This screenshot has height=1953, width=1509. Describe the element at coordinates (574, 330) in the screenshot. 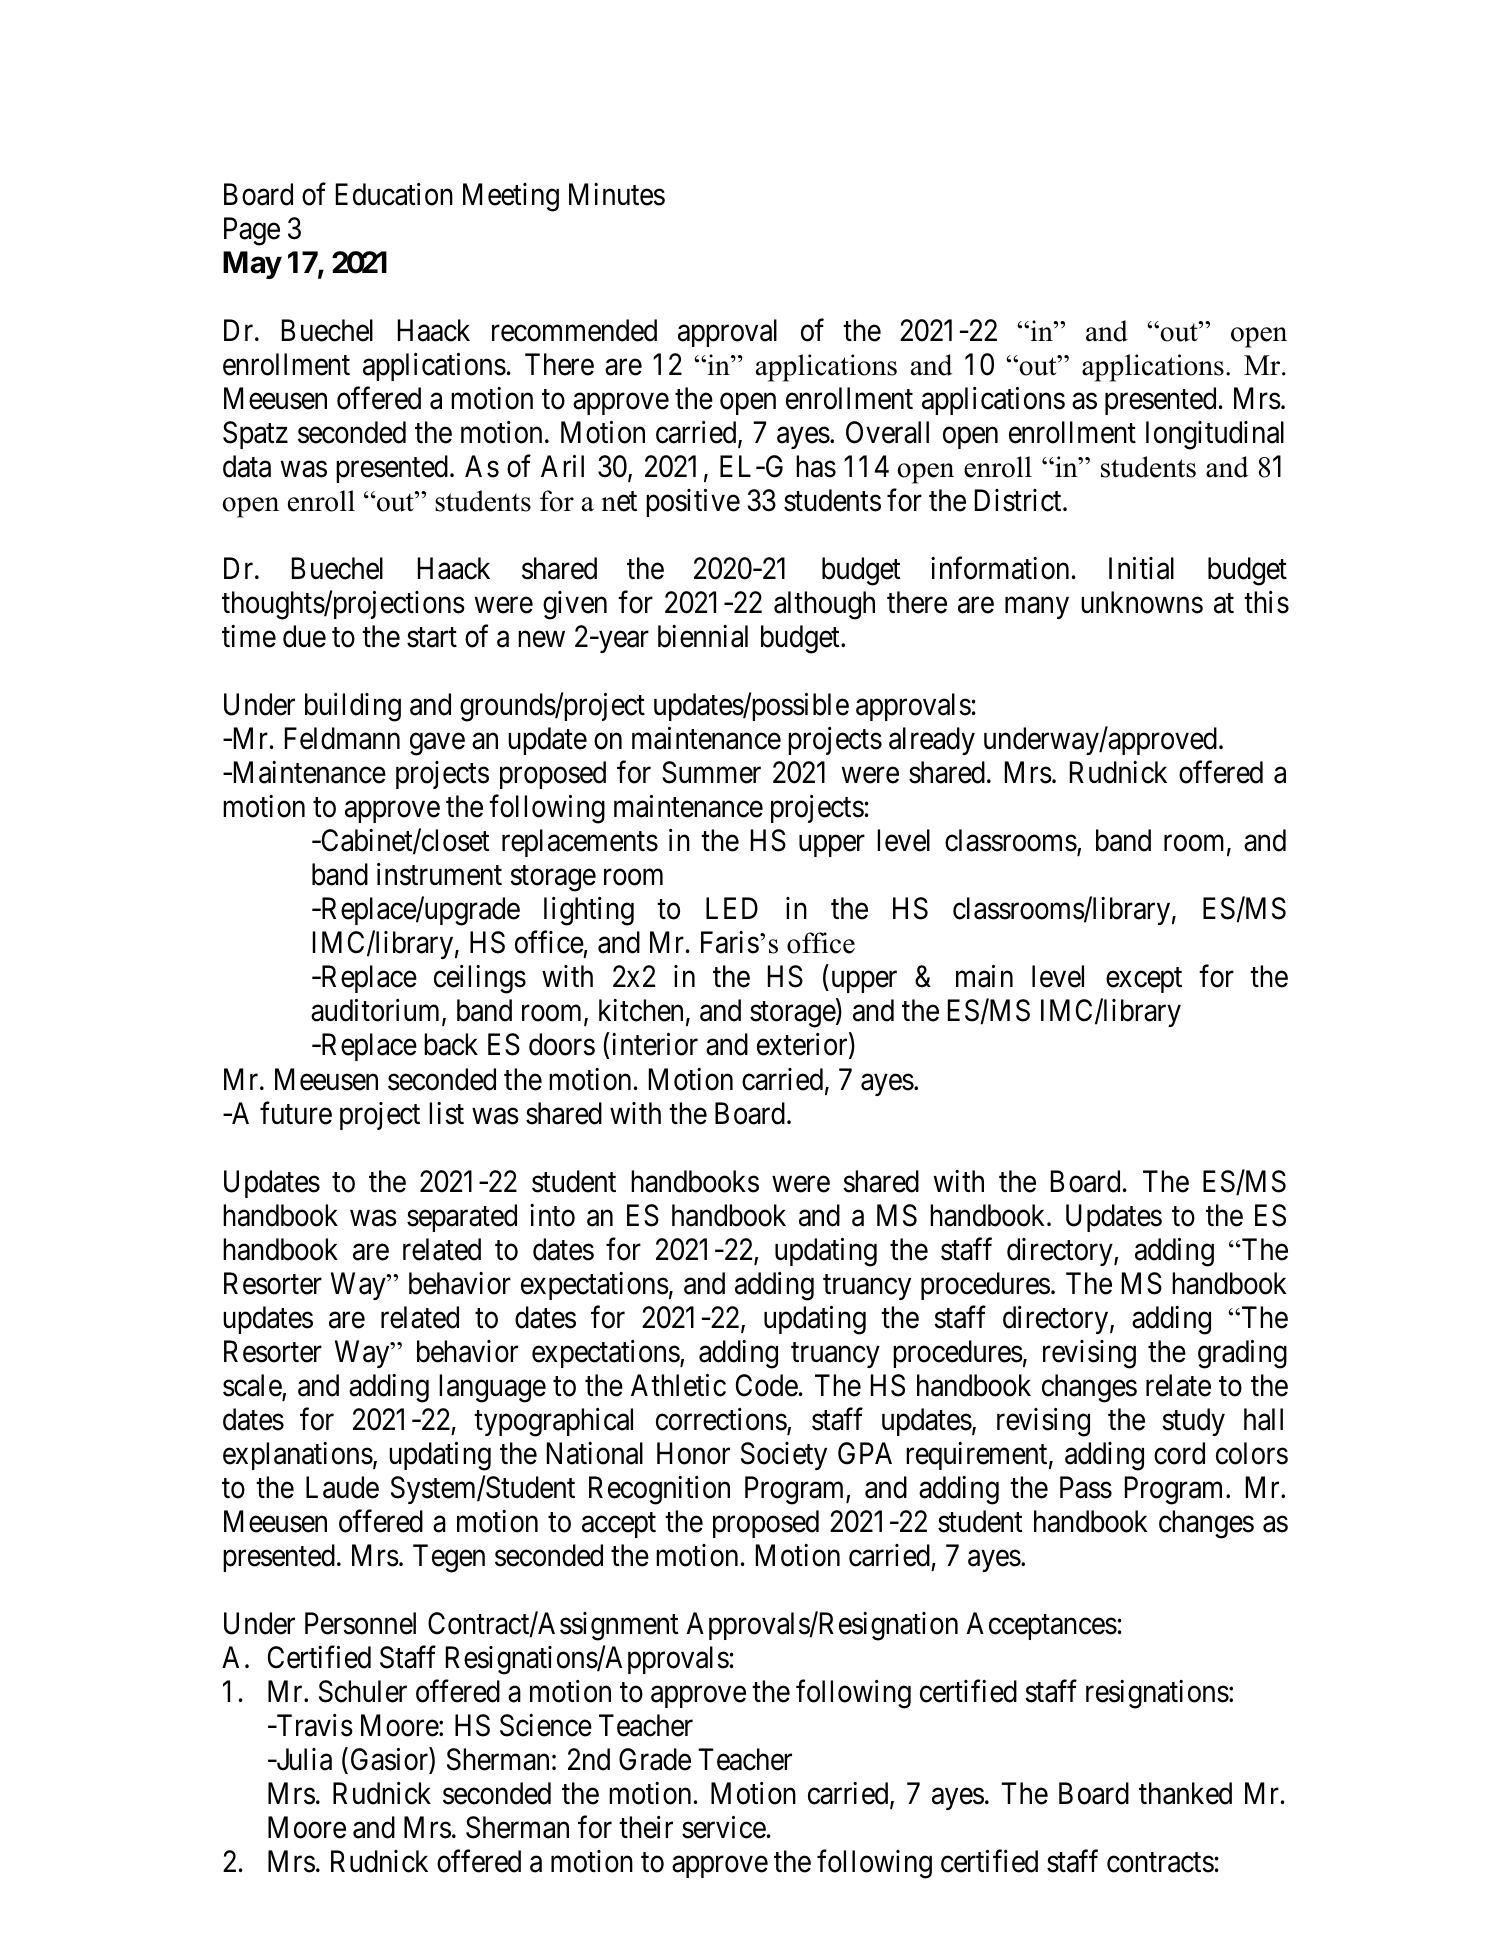

I see `recommended` at that location.
